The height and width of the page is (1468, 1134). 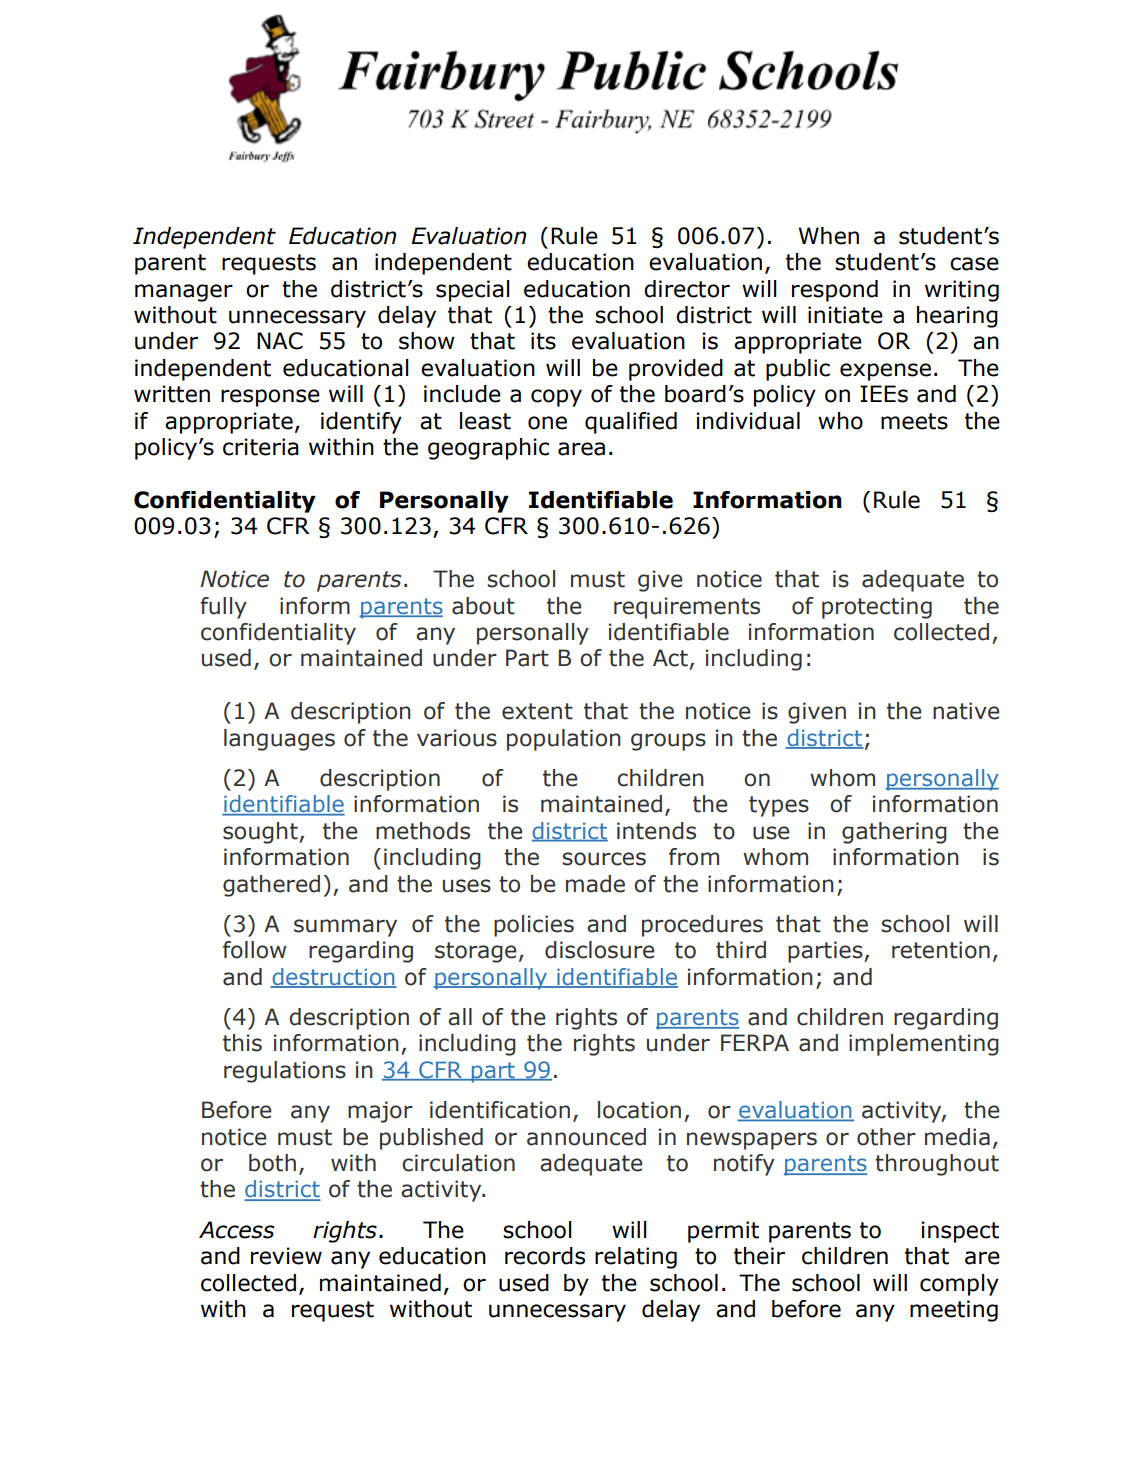 I want to click on gathering, so click(x=894, y=833).
